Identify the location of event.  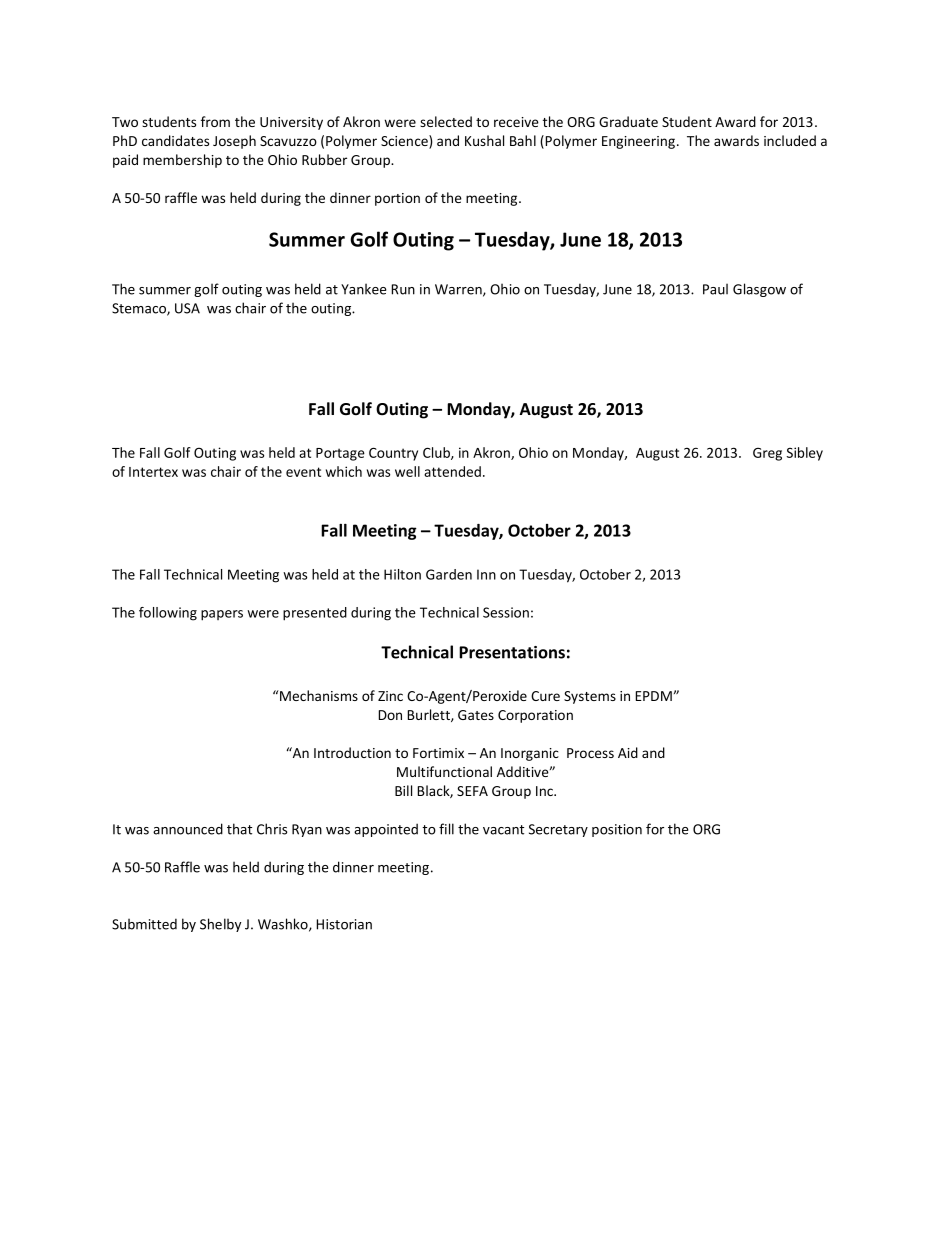
(303, 472).
